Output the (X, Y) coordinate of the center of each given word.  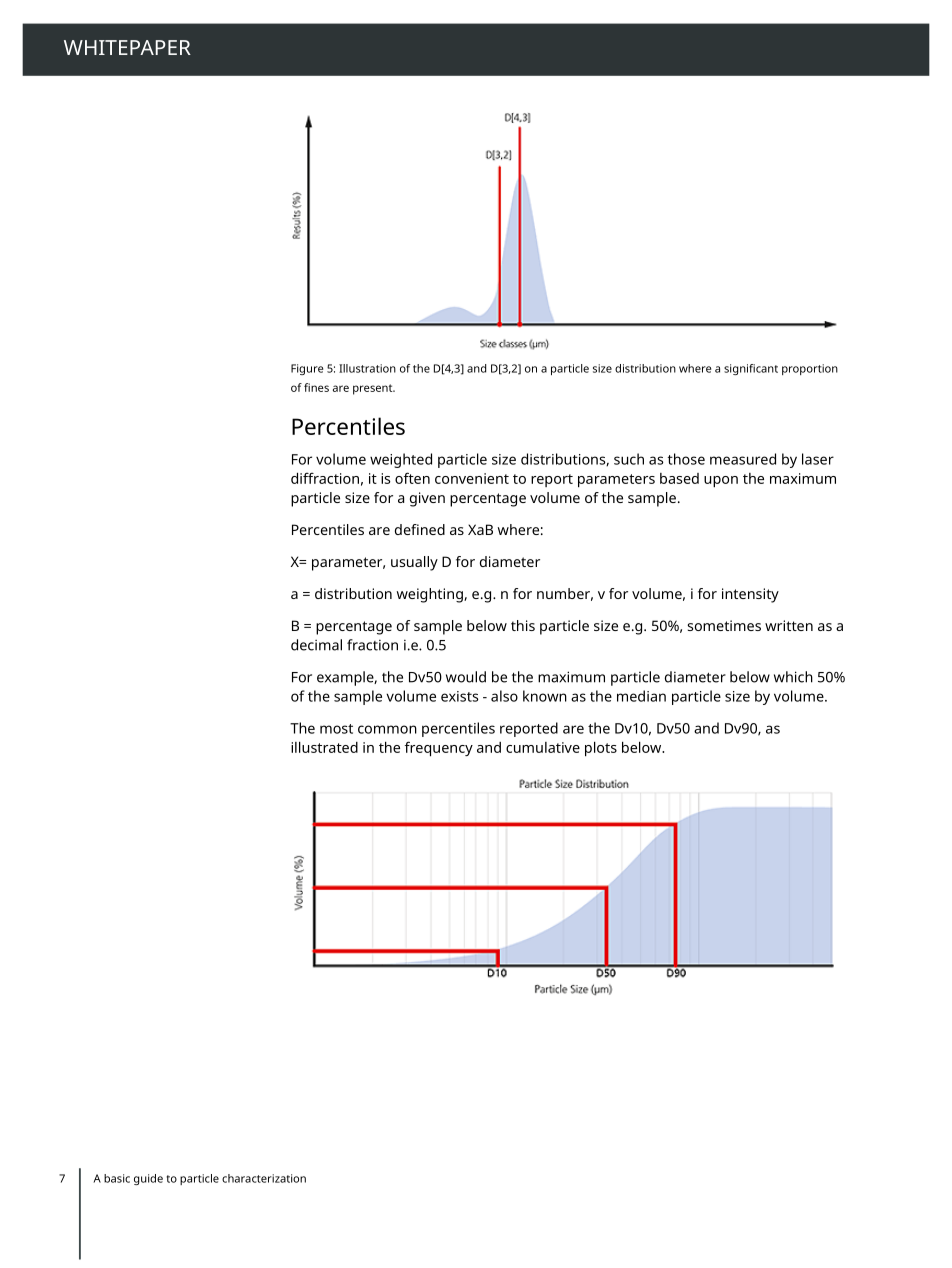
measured (743, 459)
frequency (439, 749)
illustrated (324, 747)
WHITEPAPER (127, 47)
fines (316, 387)
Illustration (367, 368)
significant (751, 369)
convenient (472, 478)
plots (601, 749)
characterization (264, 1178)
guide (148, 1179)
